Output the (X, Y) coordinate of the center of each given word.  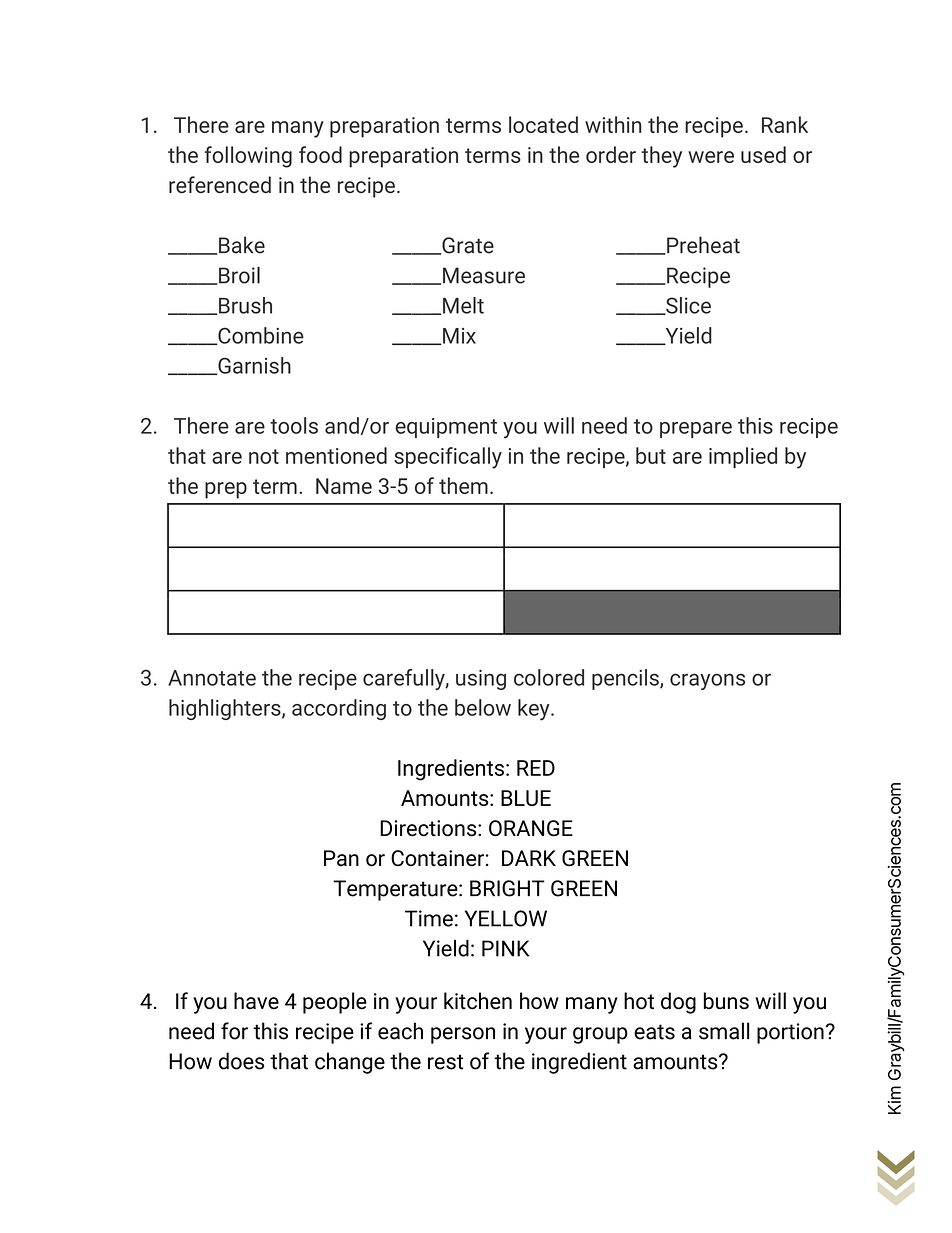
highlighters (226, 709)
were (711, 157)
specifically (448, 458)
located (543, 124)
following (248, 157)
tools (294, 425)
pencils (626, 679)
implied (743, 458)
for (234, 1031)
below (483, 707)
